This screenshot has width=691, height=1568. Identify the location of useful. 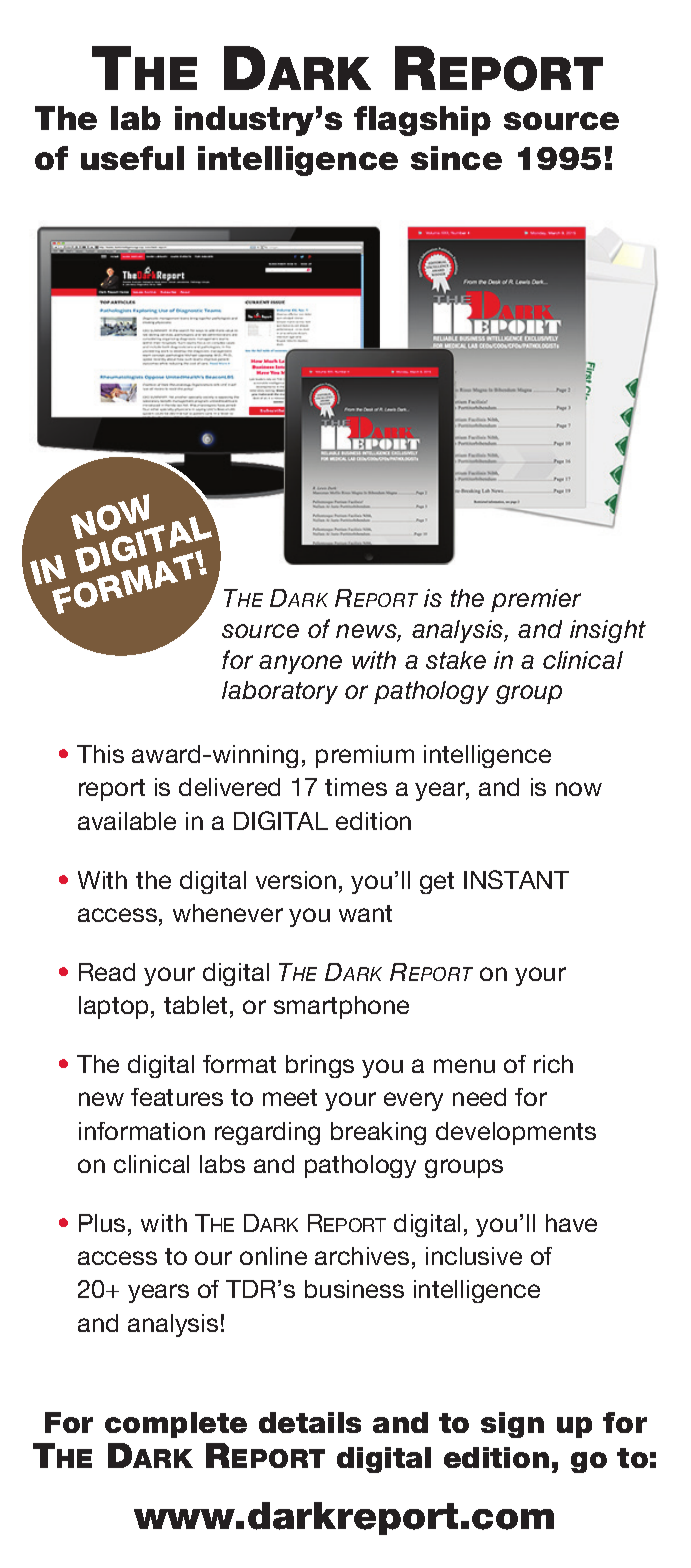
(132, 158).
